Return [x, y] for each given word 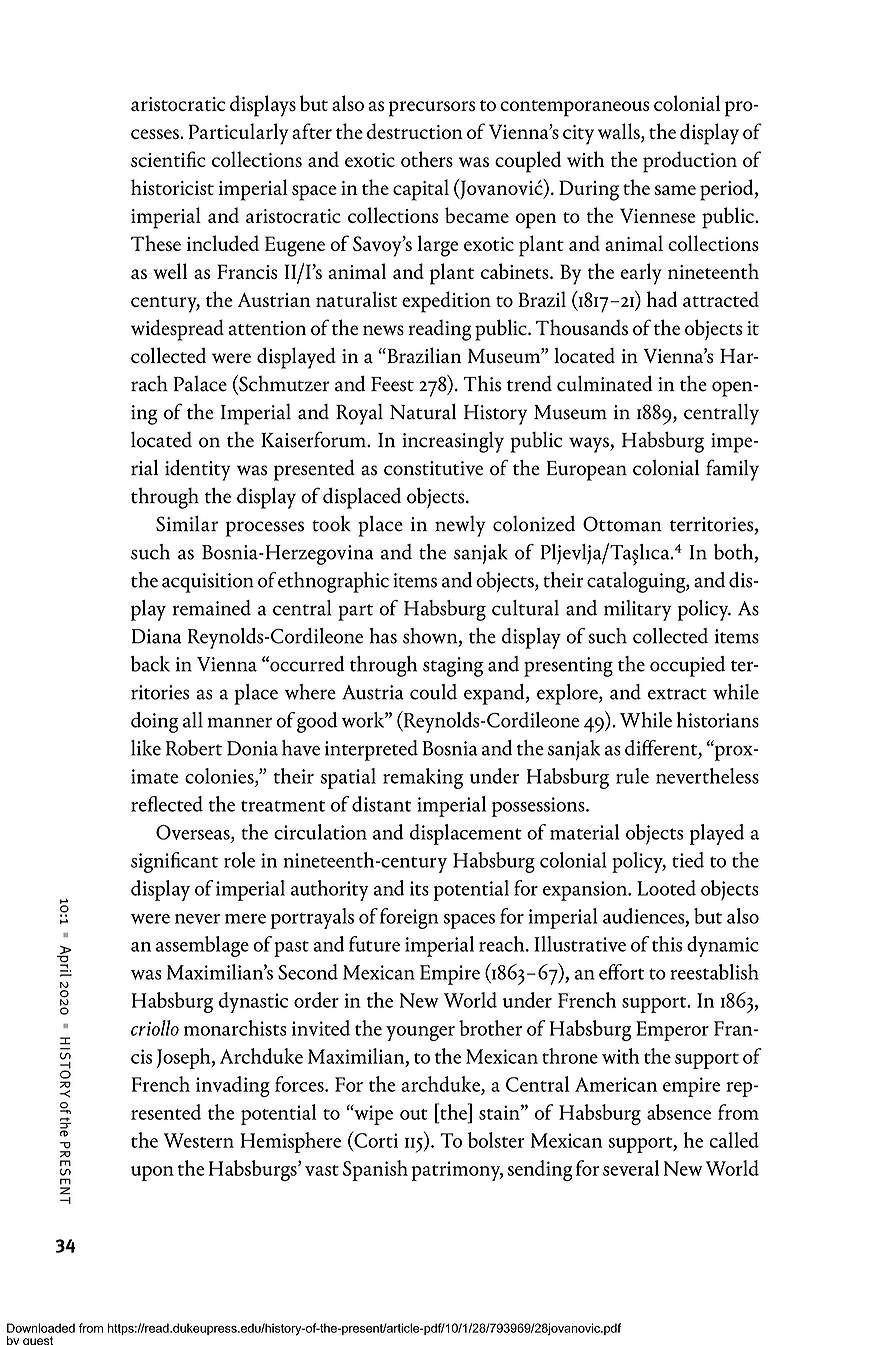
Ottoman [622, 524]
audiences [645, 917]
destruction [415, 131]
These [156, 243]
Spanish [375, 1170]
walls [620, 132]
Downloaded [41, 1328]
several [631, 1168]
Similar [187, 523]
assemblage [202, 946]
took [331, 523]
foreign [409, 918]
